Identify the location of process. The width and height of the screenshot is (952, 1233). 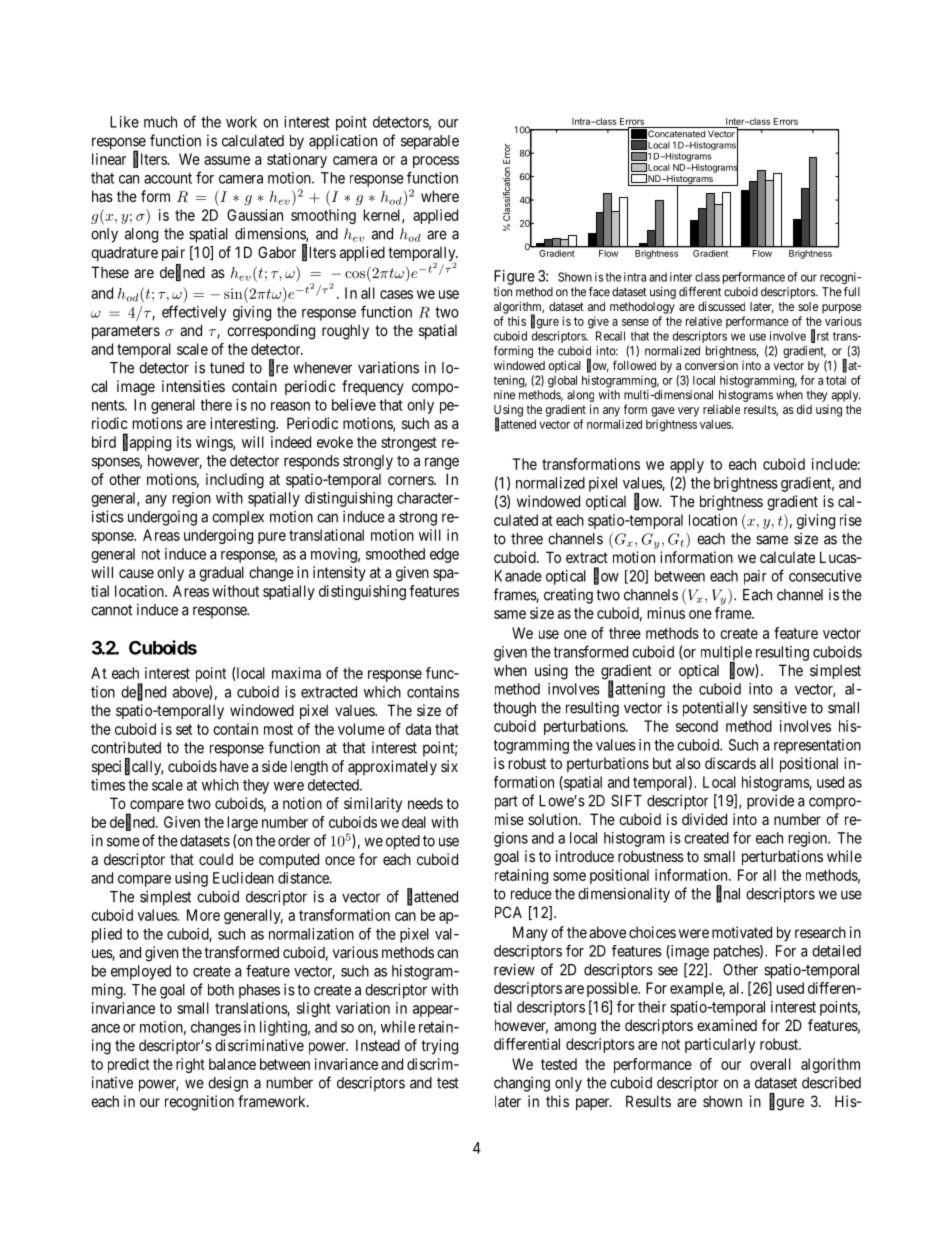
(436, 162).
